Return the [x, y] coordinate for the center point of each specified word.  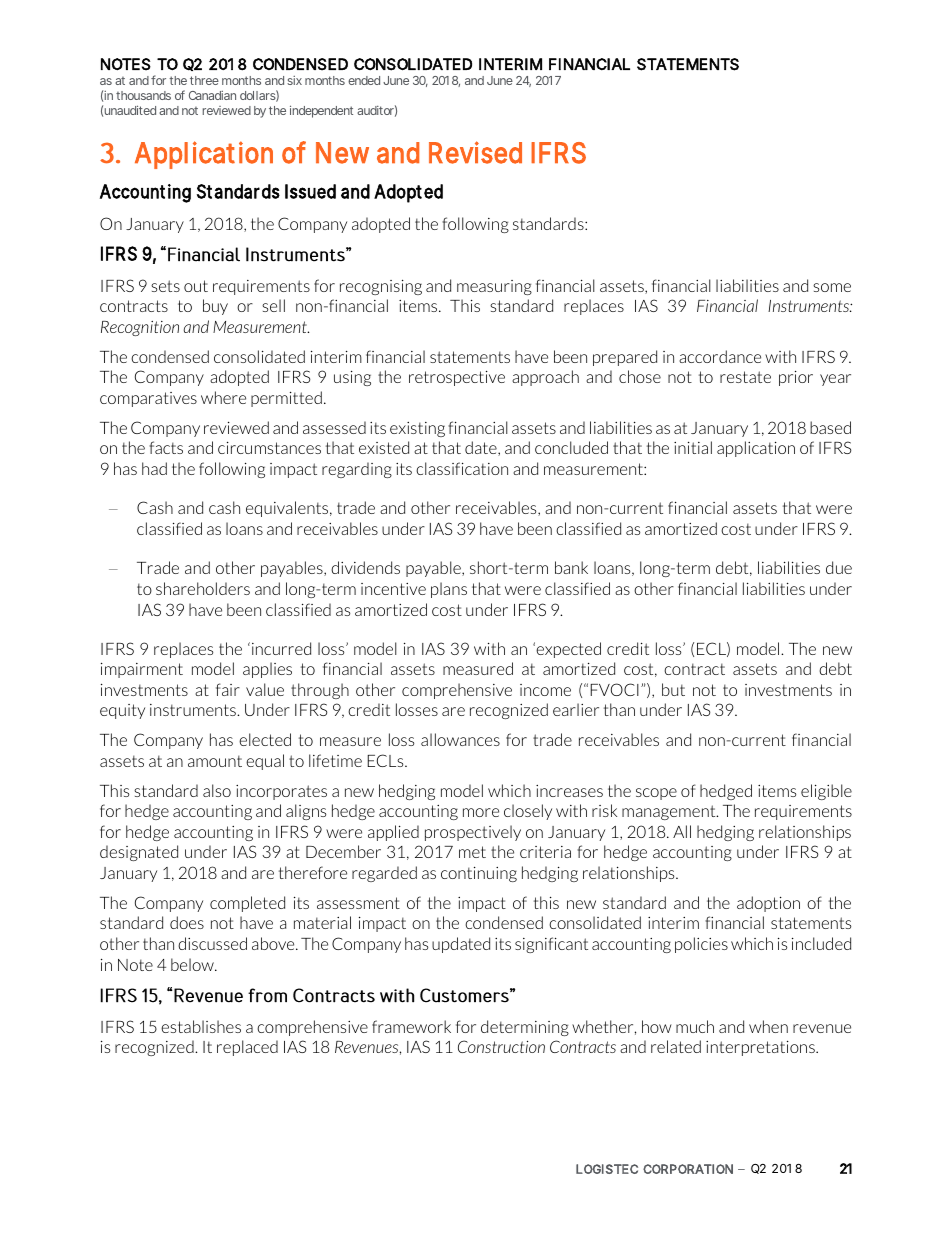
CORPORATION [688, 1169]
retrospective [457, 378]
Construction [501, 1046]
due [839, 567]
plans [449, 590]
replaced [247, 1048]
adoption [768, 904]
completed [247, 904]
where [223, 397]
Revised [475, 152]
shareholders [203, 588]
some [832, 287]
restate [745, 377]
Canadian [212, 95]
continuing [479, 874]
